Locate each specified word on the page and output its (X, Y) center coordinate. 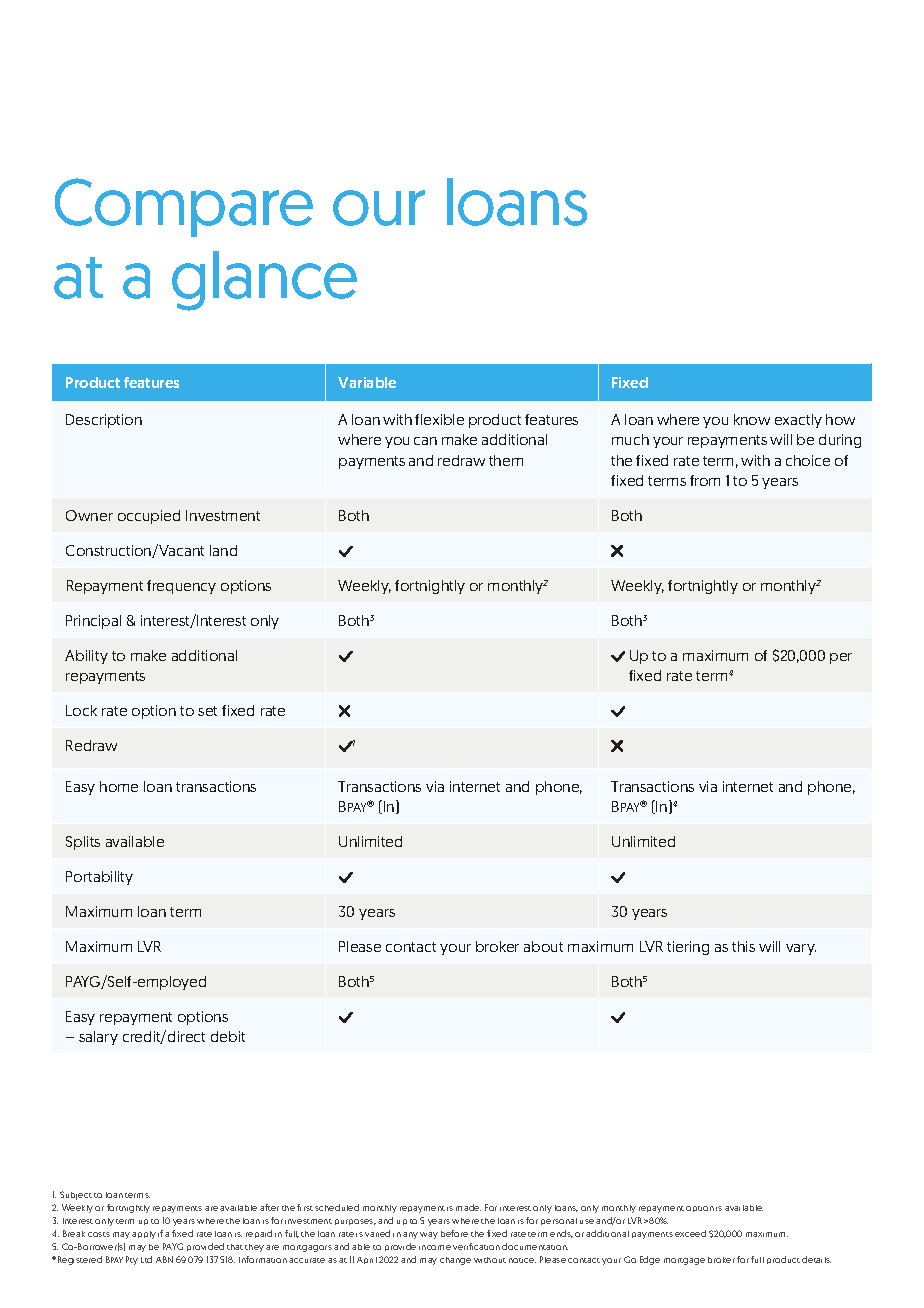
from (705, 480)
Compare (184, 207)
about (543, 946)
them (506, 460)
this (743, 946)
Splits (83, 843)
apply (144, 1235)
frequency (181, 587)
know (752, 419)
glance (264, 281)
